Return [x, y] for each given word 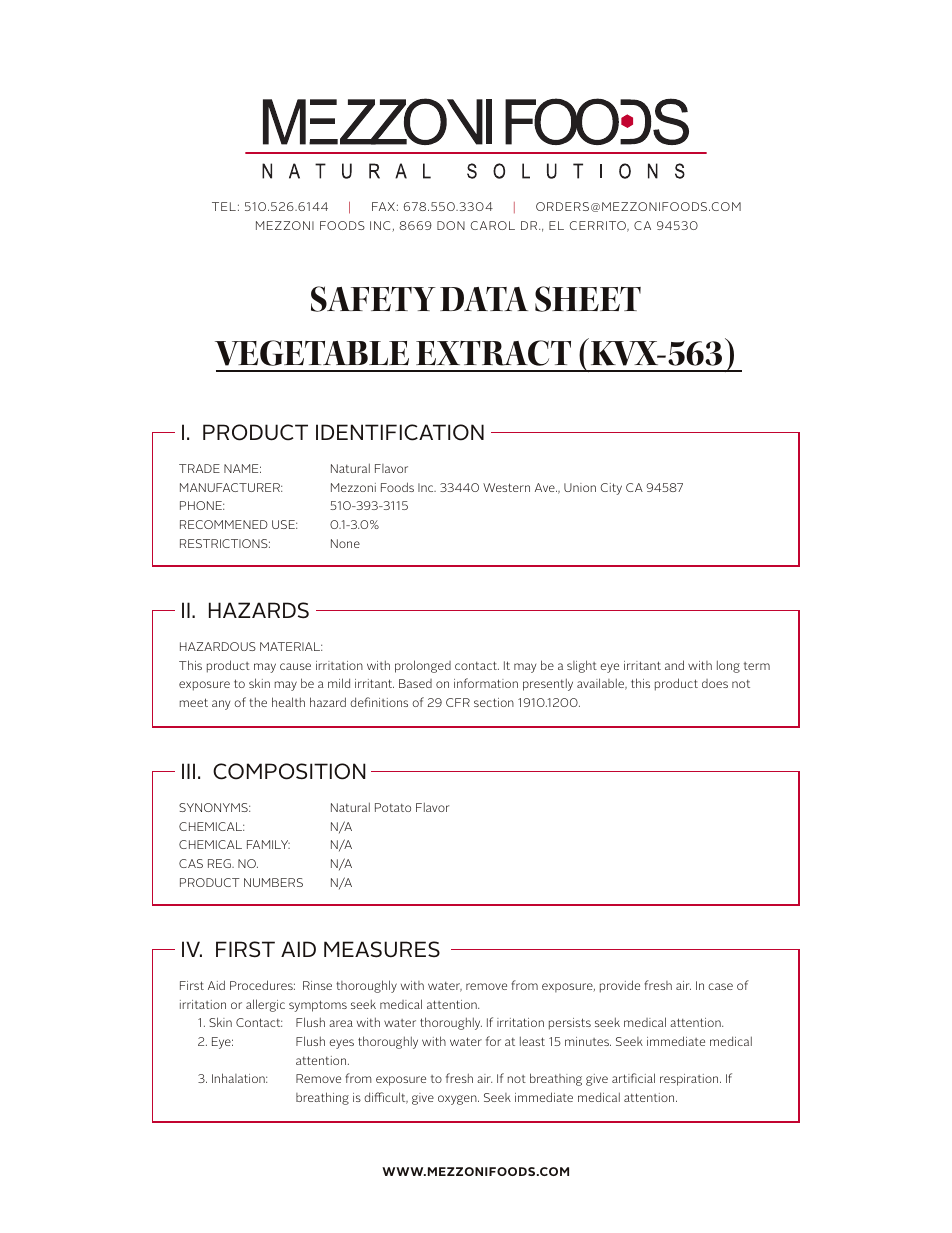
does [715, 683]
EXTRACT [493, 353]
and [674, 665]
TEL [224, 206]
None [345, 543]
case [720, 986]
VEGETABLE [312, 353]
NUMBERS [273, 882]
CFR [458, 702]
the [258, 702]
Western [506, 487]
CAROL [492, 225]
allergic [265, 1005]
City [611, 489]
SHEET [588, 299]
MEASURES [382, 949]
